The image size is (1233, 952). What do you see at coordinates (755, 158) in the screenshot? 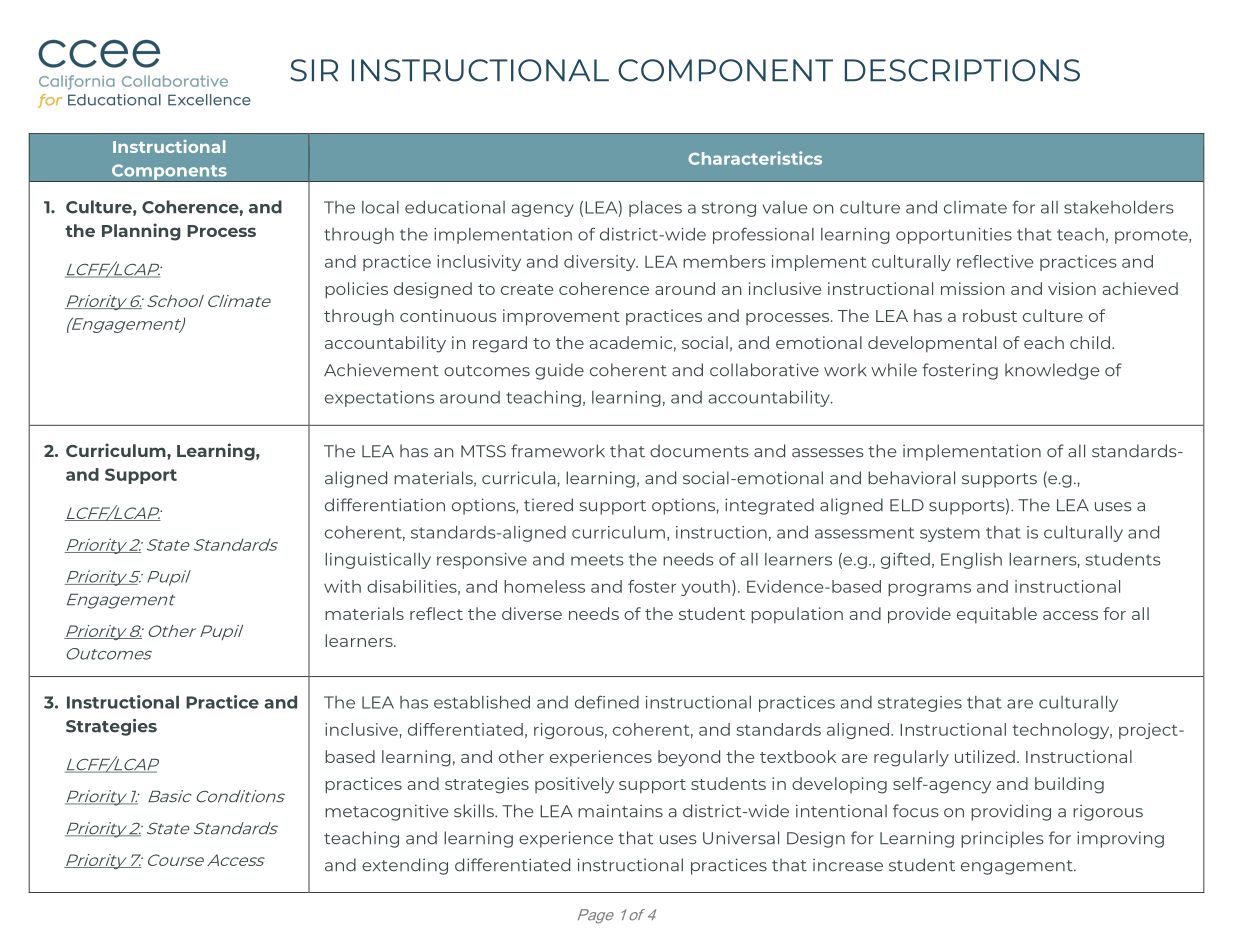
I see `Characteristics` at bounding box center [755, 158].
